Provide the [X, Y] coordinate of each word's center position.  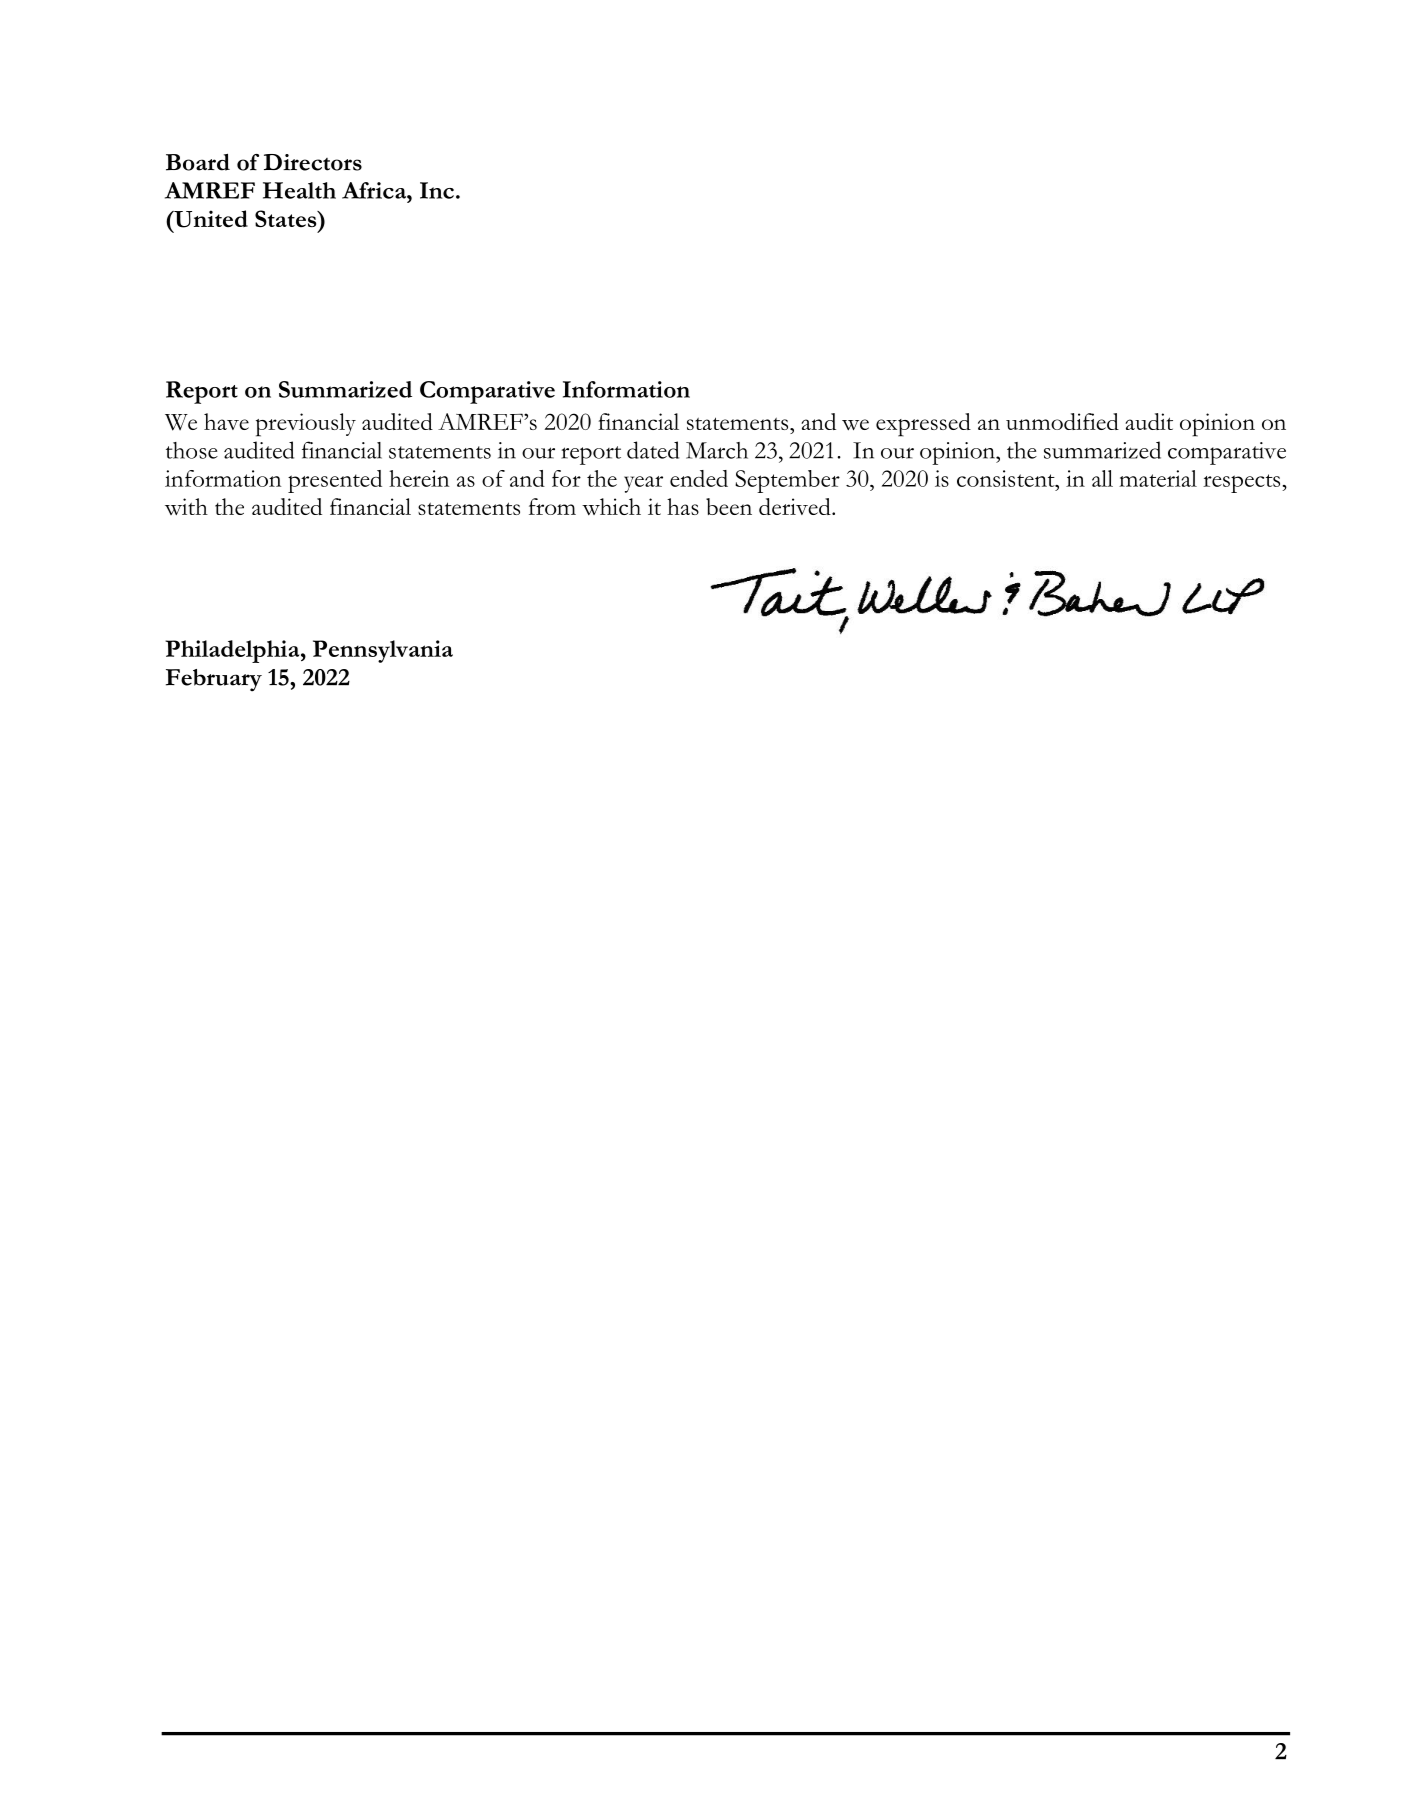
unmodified [1062, 421]
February [214, 680]
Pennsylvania [383, 651]
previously [306, 425]
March [717, 450]
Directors [313, 162]
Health [299, 190]
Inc [437, 190]
